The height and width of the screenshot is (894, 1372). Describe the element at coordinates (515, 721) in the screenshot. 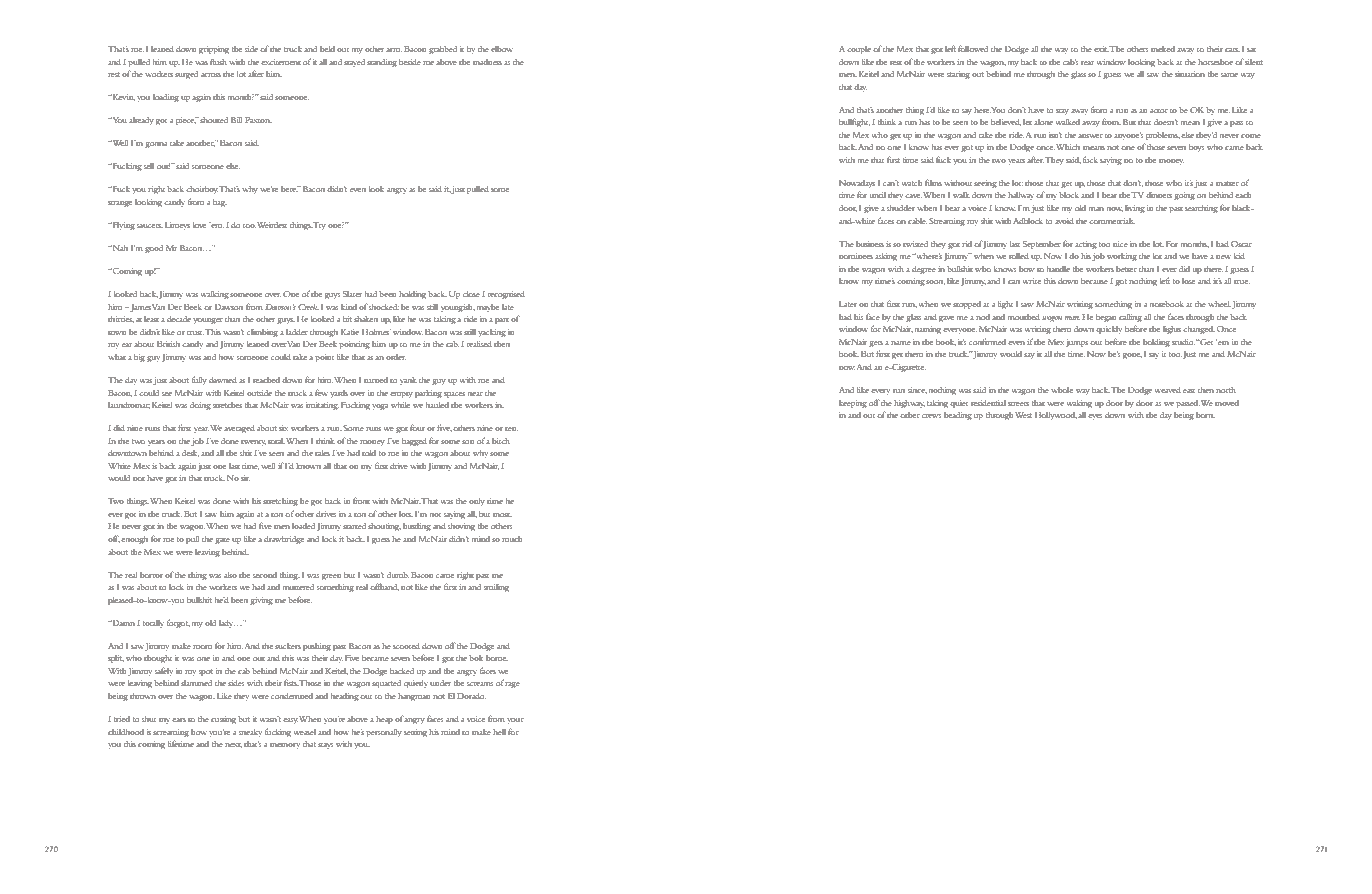

I see `your` at that location.
